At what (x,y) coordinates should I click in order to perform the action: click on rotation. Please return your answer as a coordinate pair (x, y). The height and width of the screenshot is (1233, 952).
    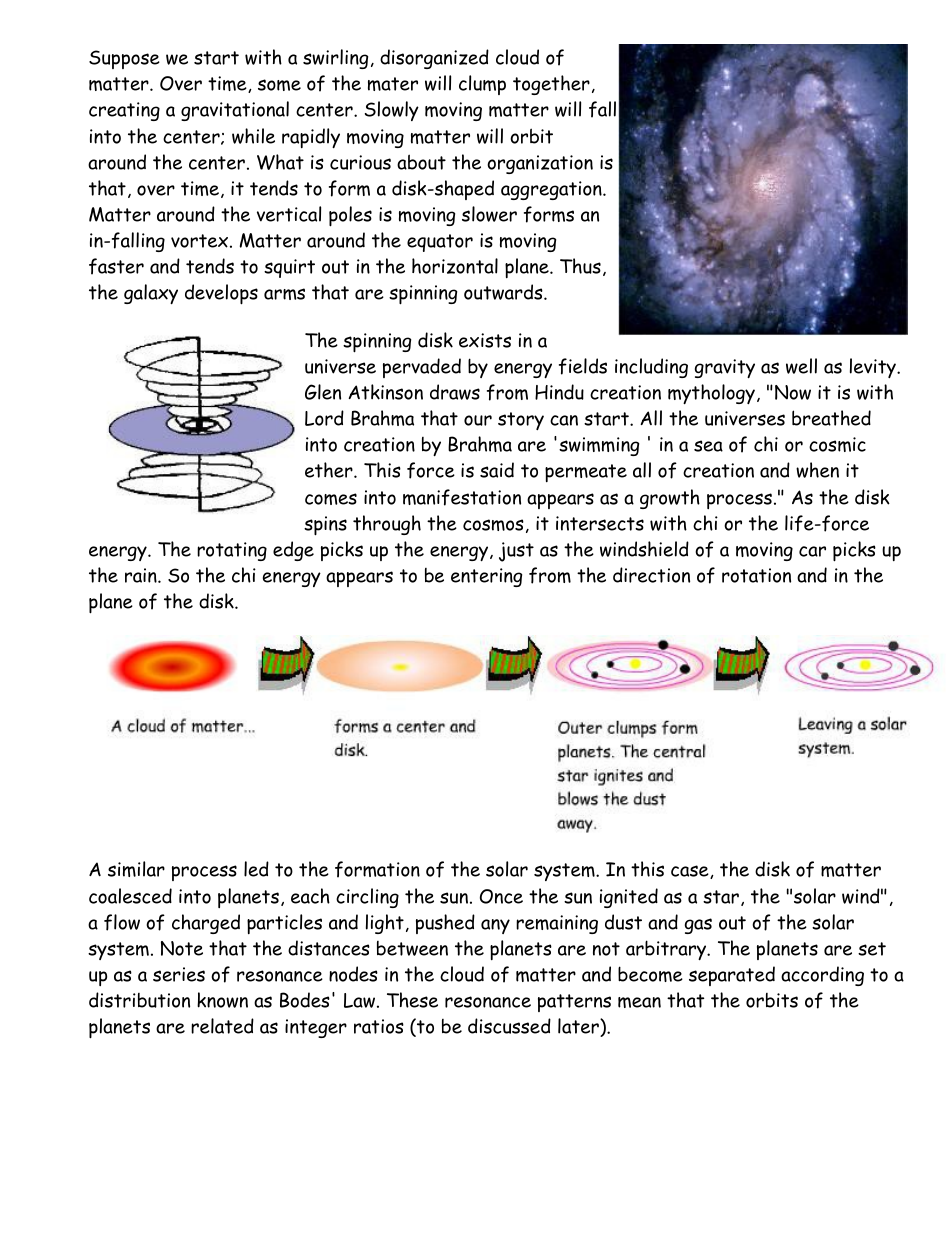
    Looking at the image, I should click on (756, 575).
